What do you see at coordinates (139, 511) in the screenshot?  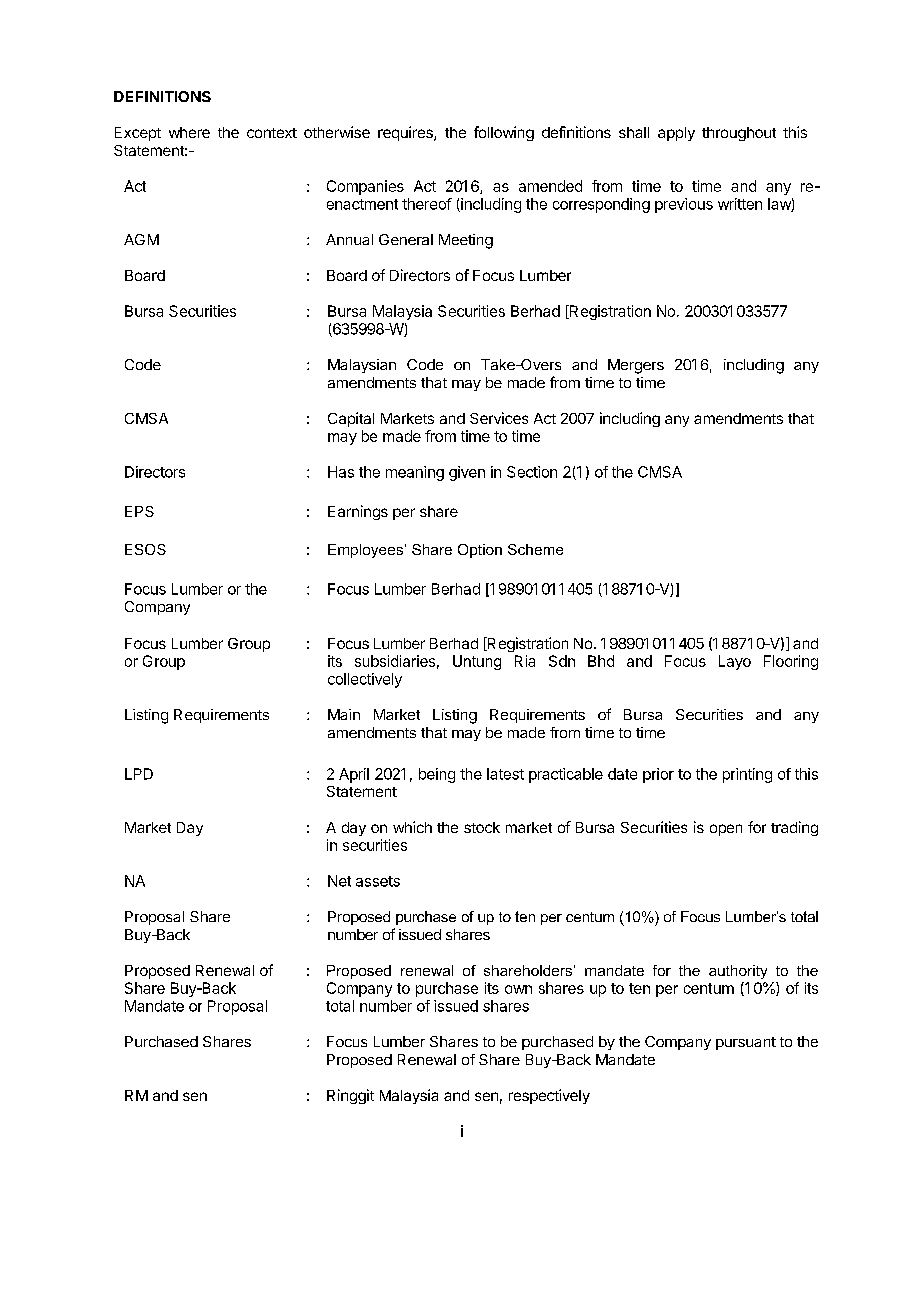 I see `EPS` at bounding box center [139, 511].
